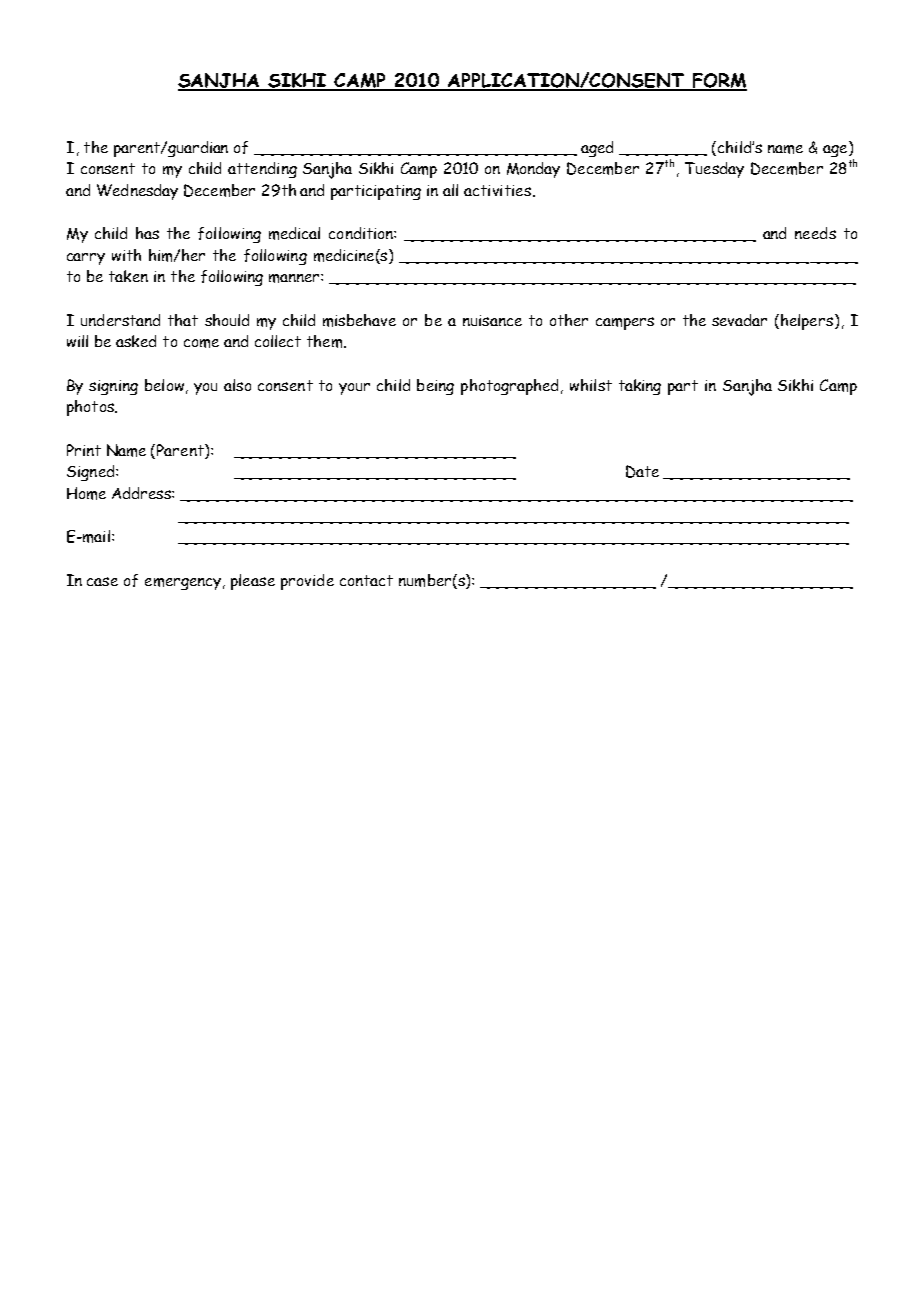 The image size is (924, 1308). I want to click on case, so click(102, 581).
